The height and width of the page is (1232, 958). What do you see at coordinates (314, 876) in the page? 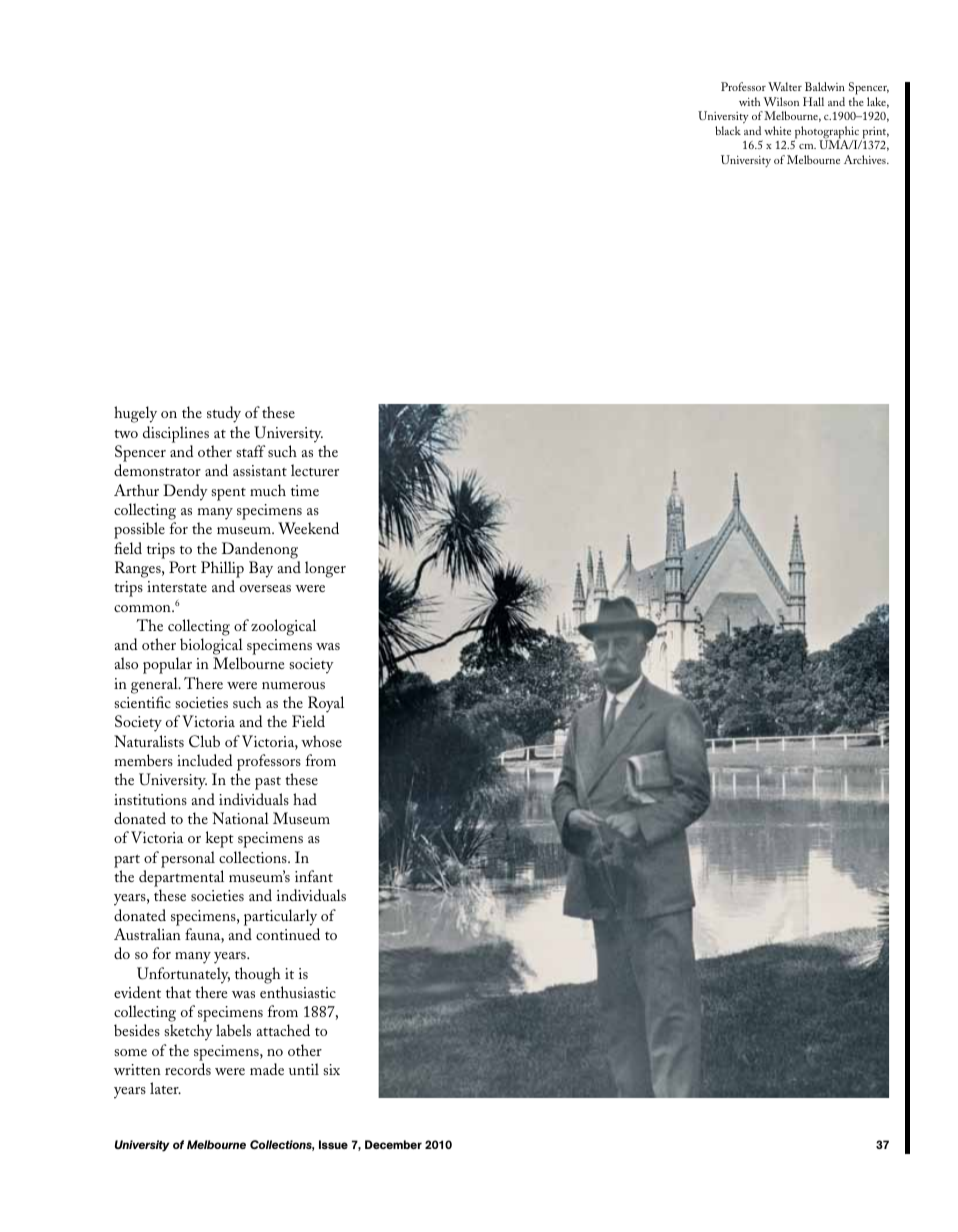
I see `infant` at bounding box center [314, 876].
